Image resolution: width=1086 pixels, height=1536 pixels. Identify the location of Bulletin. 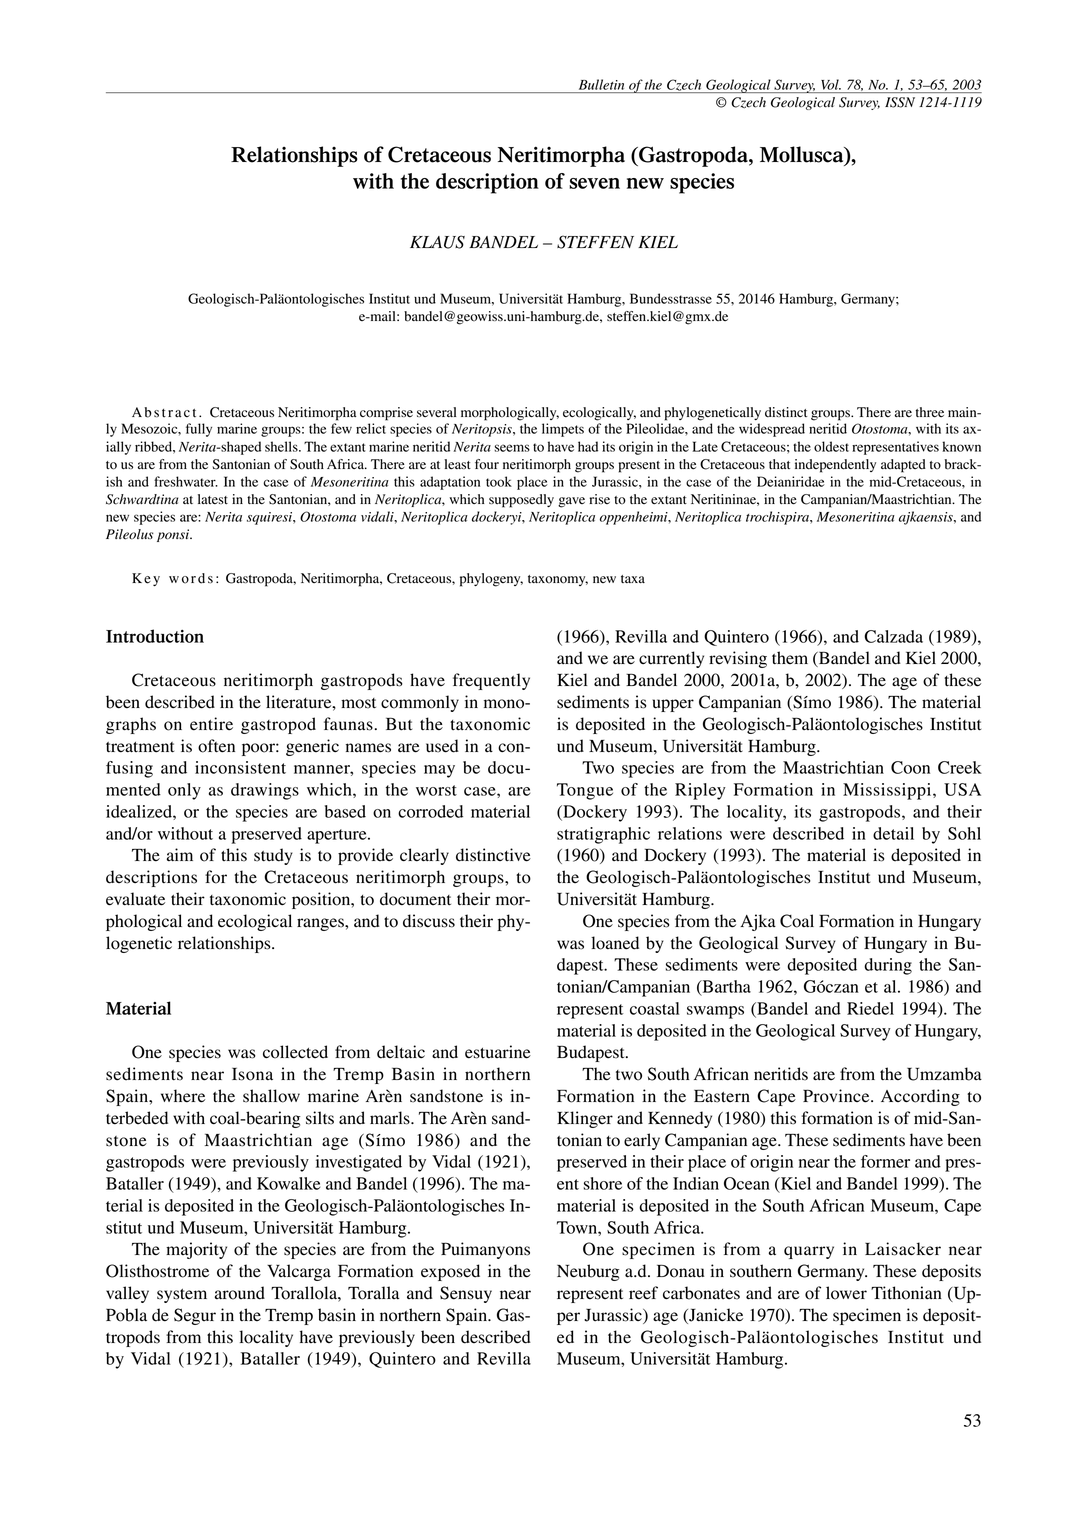
(601, 84).
